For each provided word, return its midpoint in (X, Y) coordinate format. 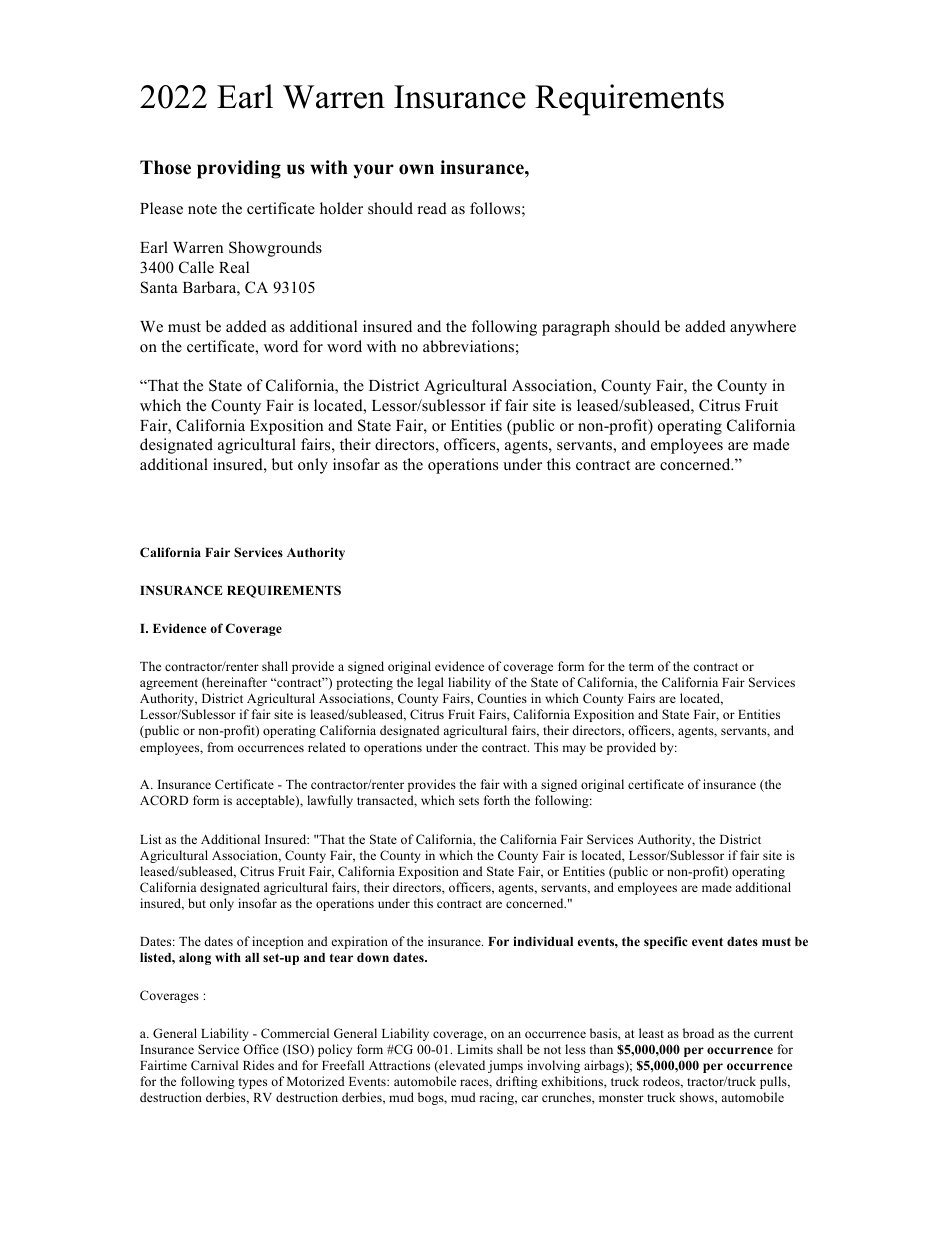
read (432, 208)
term (641, 667)
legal (431, 683)
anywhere (763, 328)
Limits (475, 1049)
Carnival (214, 1065)
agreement (169, 684)
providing (239, 169)
